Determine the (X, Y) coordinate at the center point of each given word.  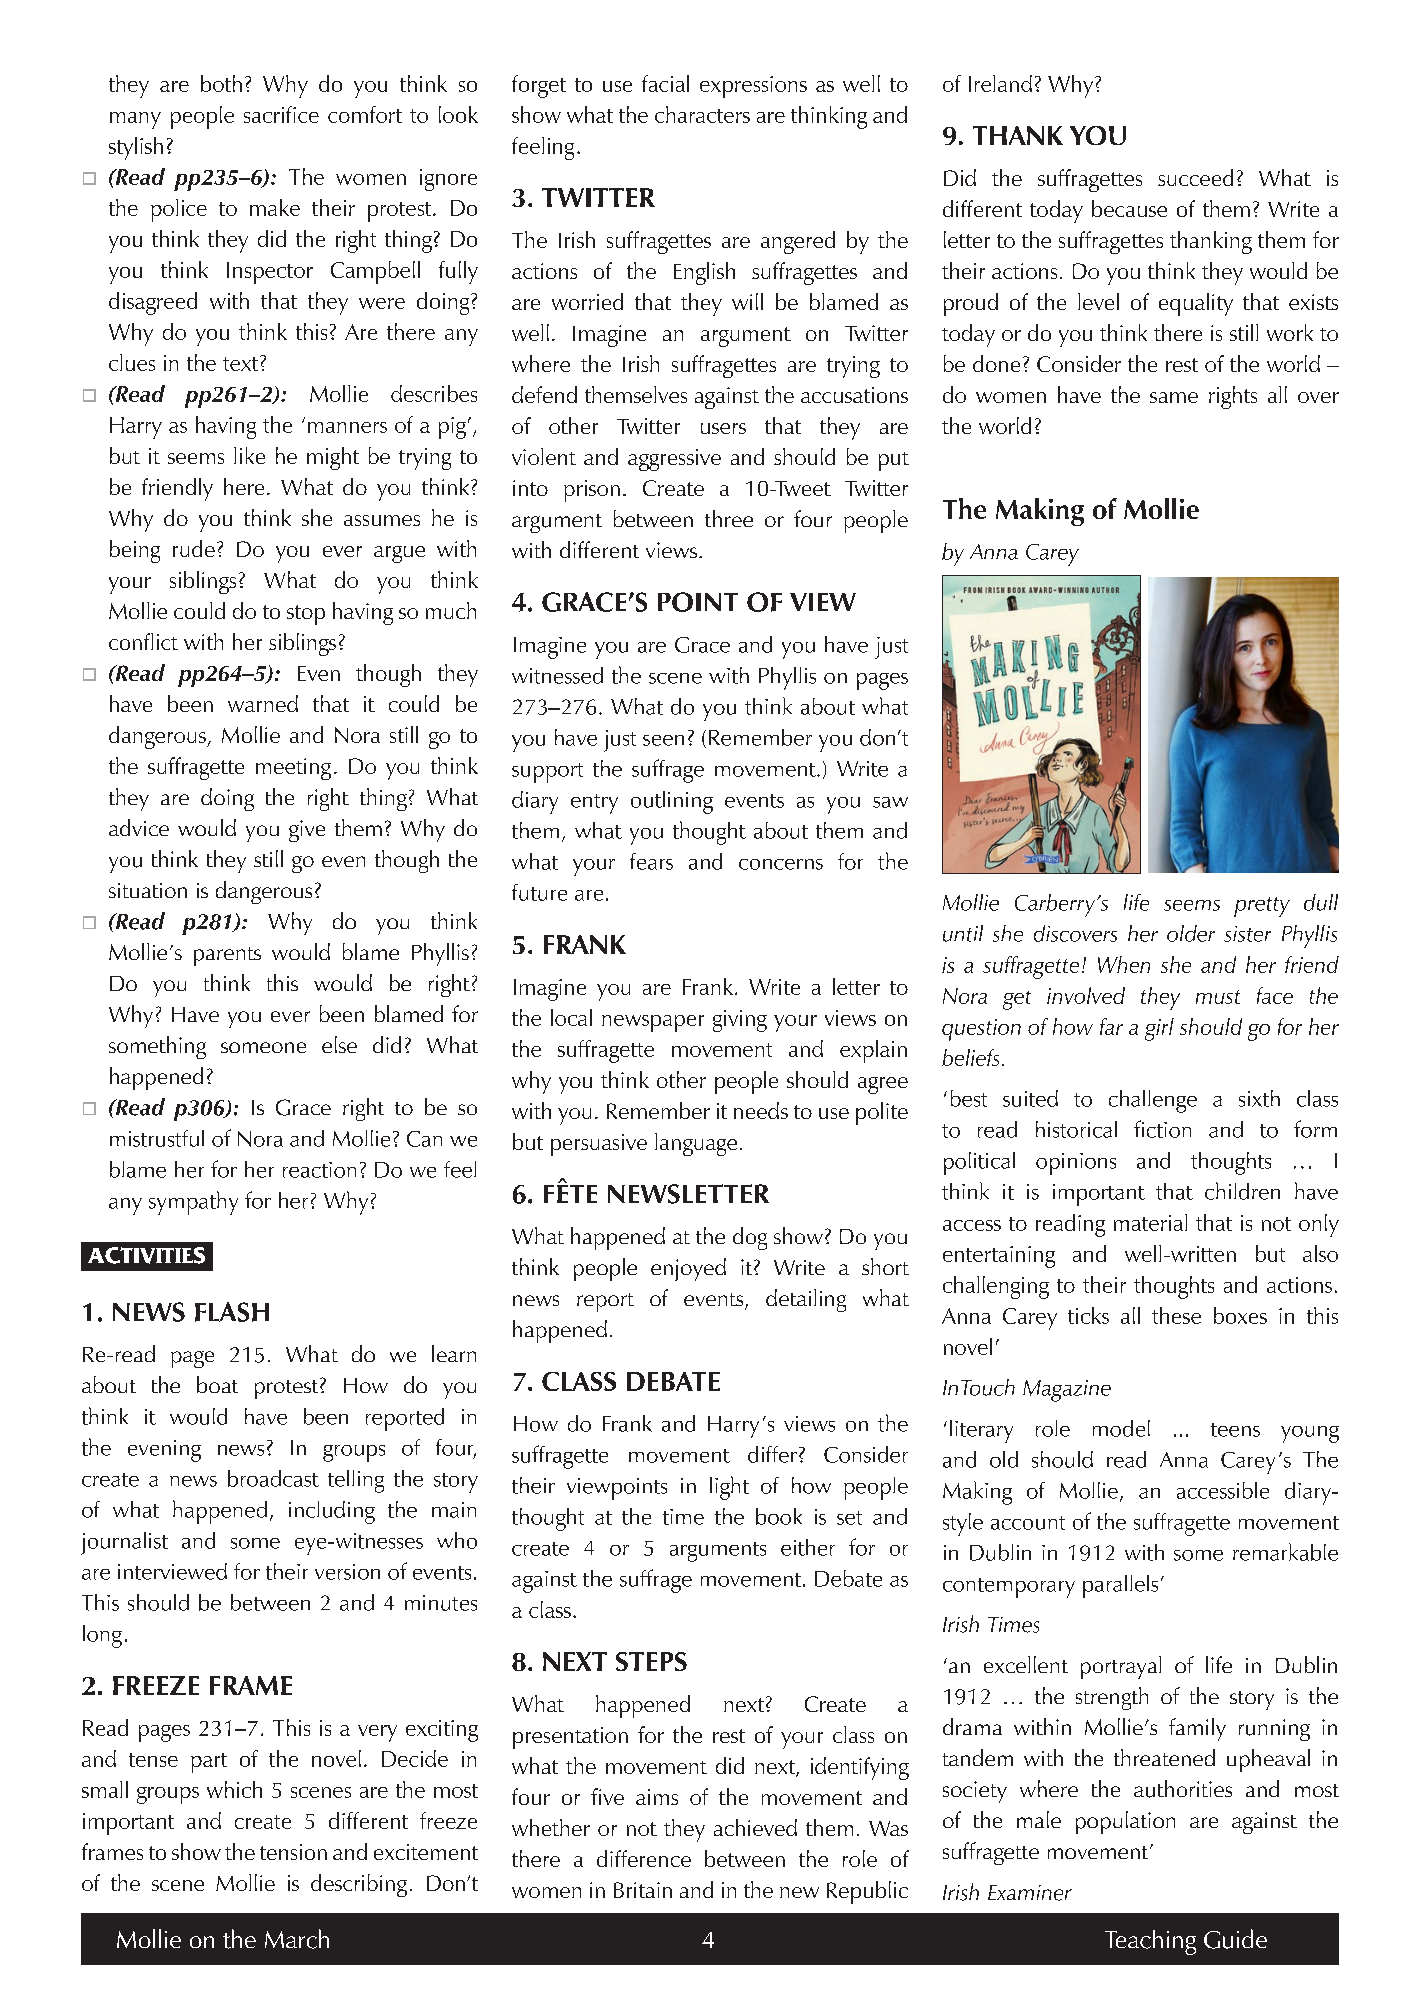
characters (702, 114)
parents (227, 956)
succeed (1195, 177)
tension (293, 1852)
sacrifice (281, 114)
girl (1159, 1029)
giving (740, 1021)
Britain (643, 1890)
